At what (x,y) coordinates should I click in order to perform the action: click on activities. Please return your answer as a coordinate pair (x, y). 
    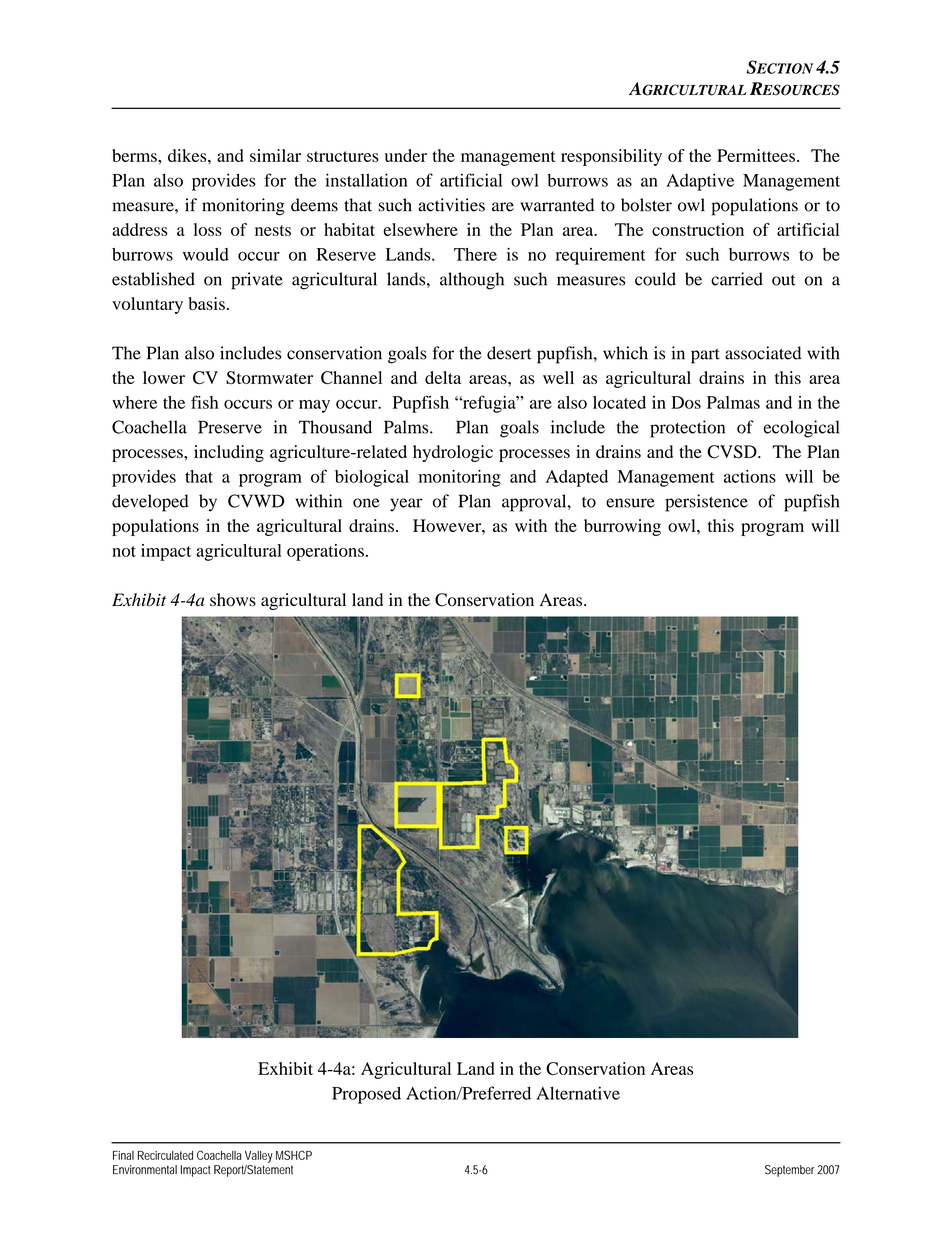
    Looking at the image, I should click on (451, 205).
